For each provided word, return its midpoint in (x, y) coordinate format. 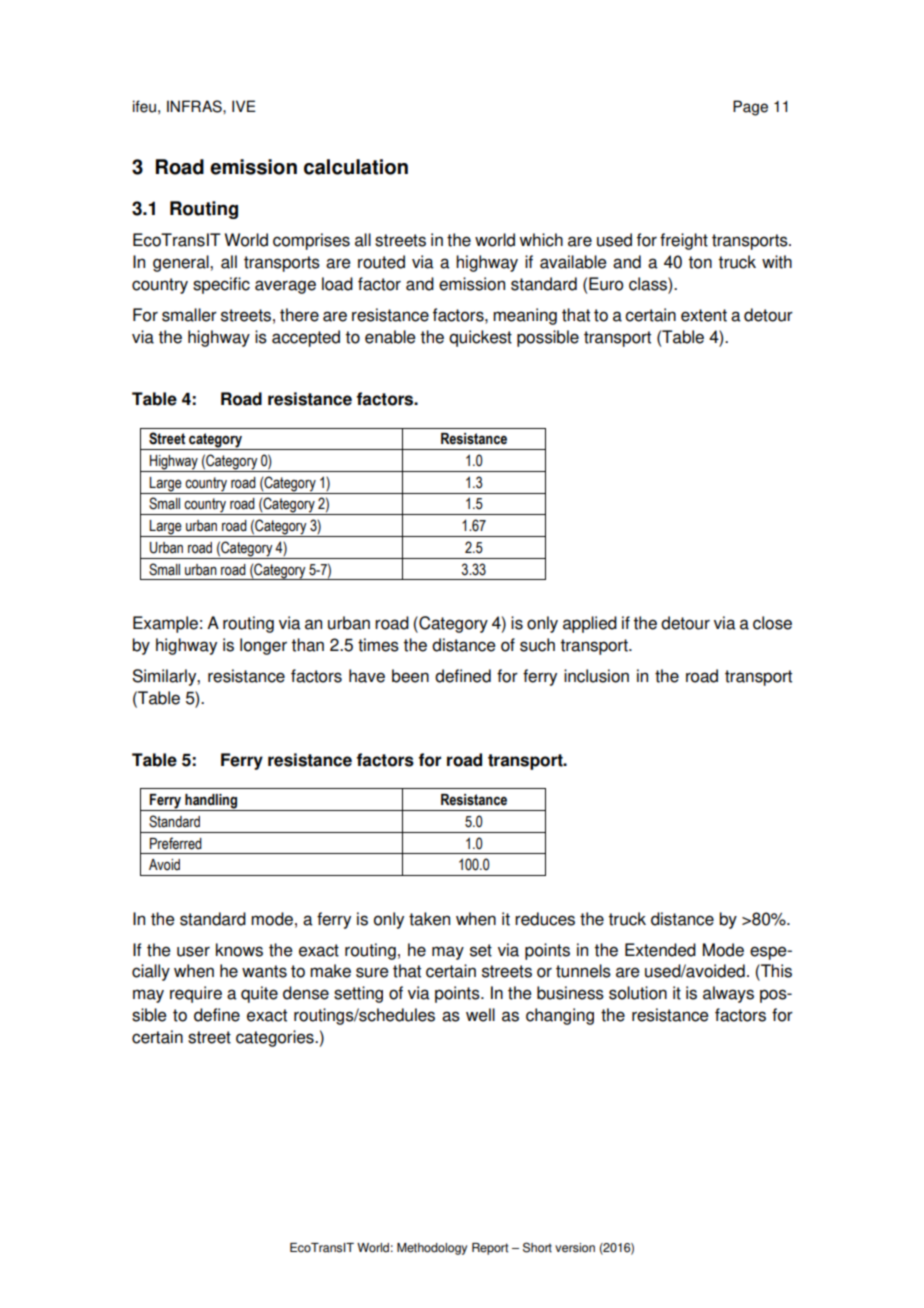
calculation (356, 167)
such (537, 645)
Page (750, 108)
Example (165, 624)
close (772, 623)
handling (211, 802)
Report (490, 1249)
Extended (660, 950)
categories (276, 1038)
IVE (244, 106)
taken (429, 919)
